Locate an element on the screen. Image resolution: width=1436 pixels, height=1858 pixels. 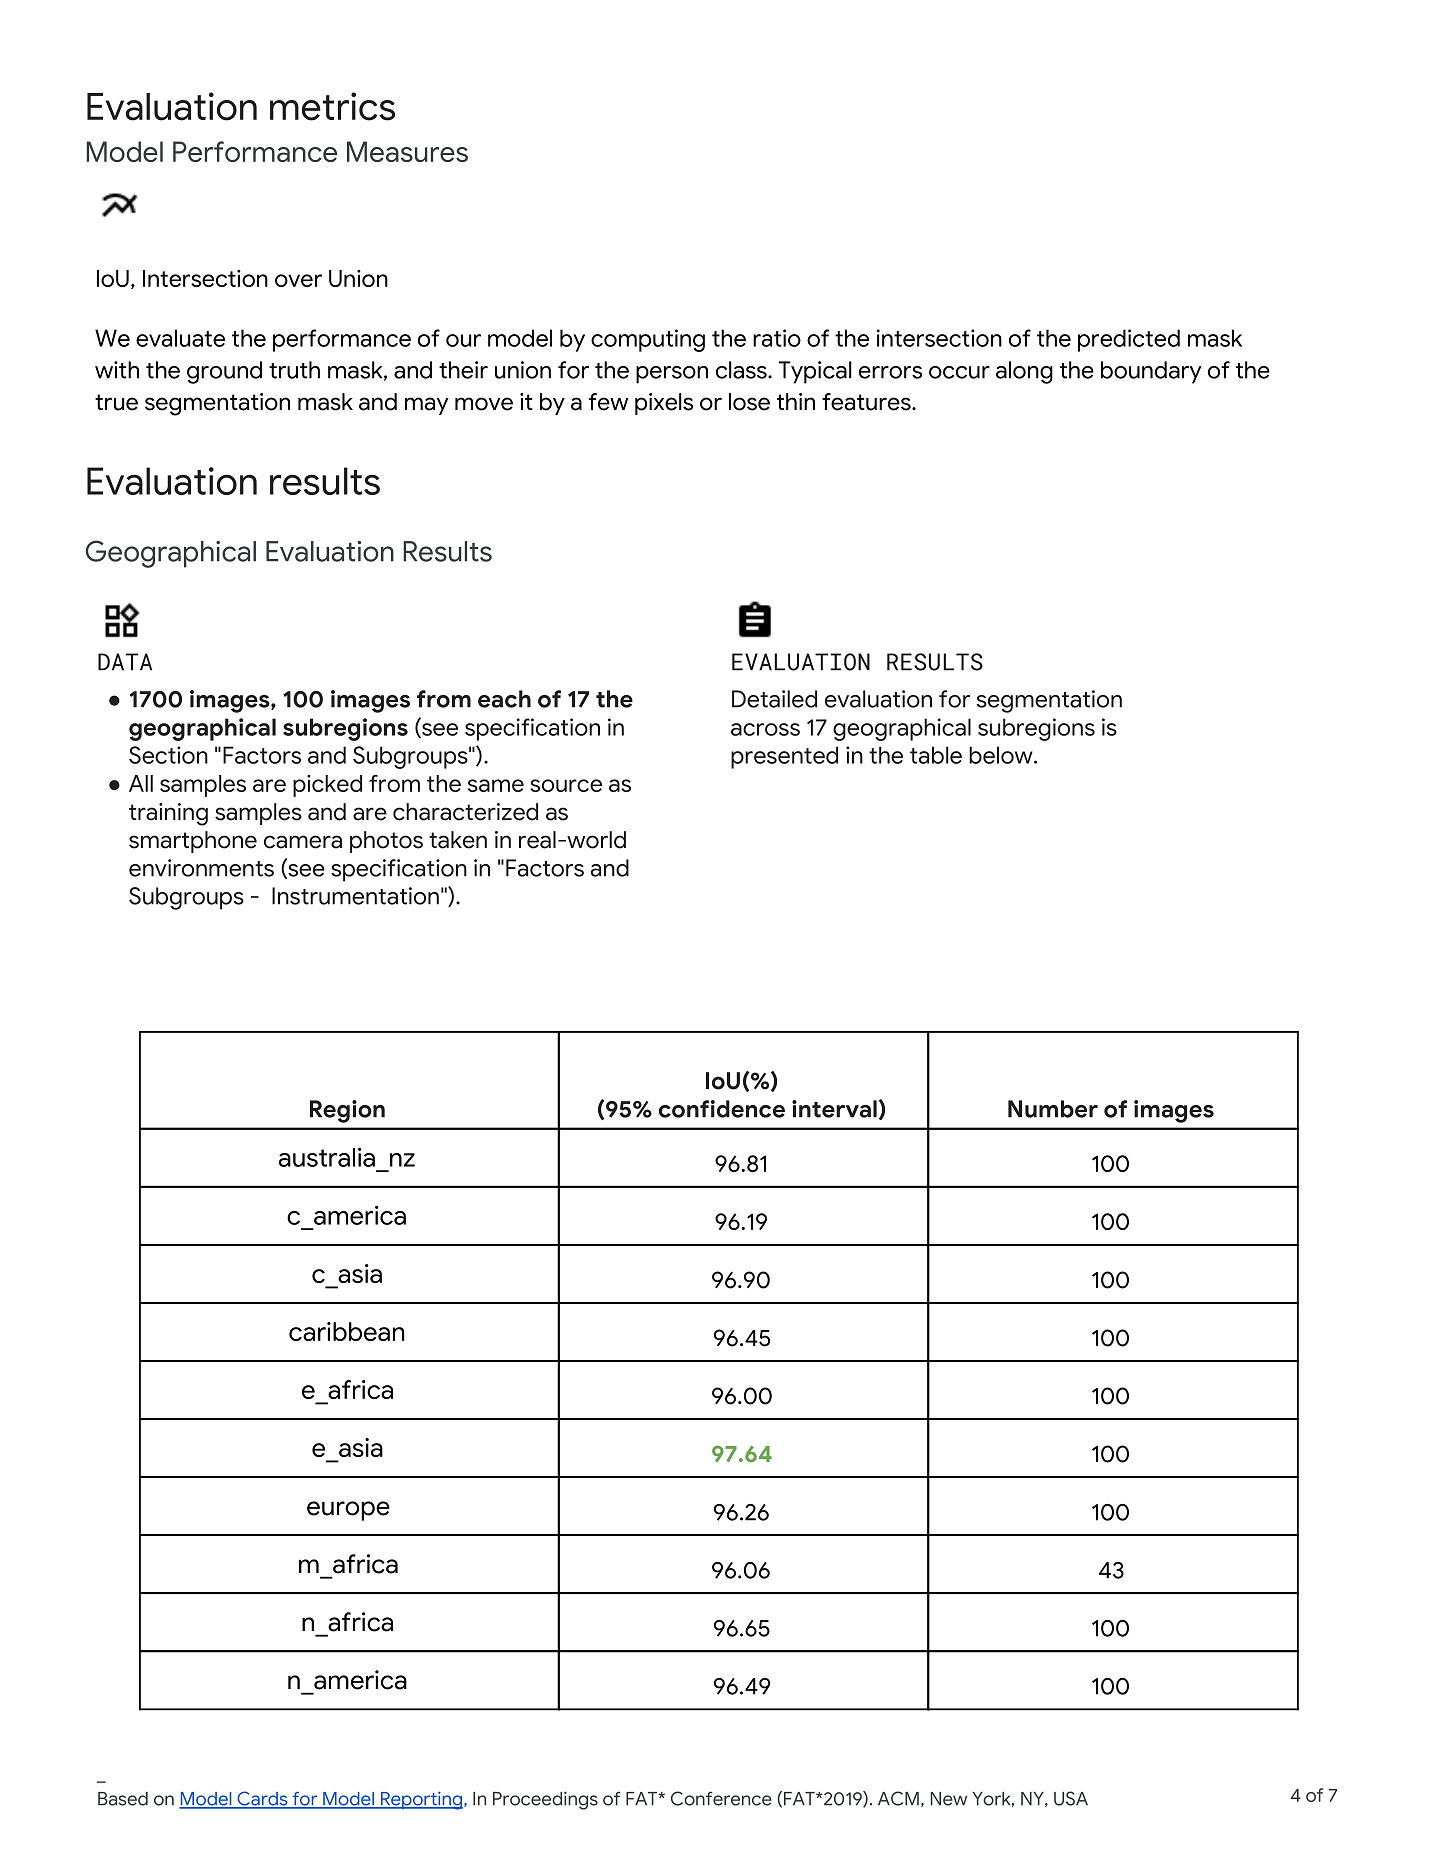
predicted is located at coordinates (1129, 340).
